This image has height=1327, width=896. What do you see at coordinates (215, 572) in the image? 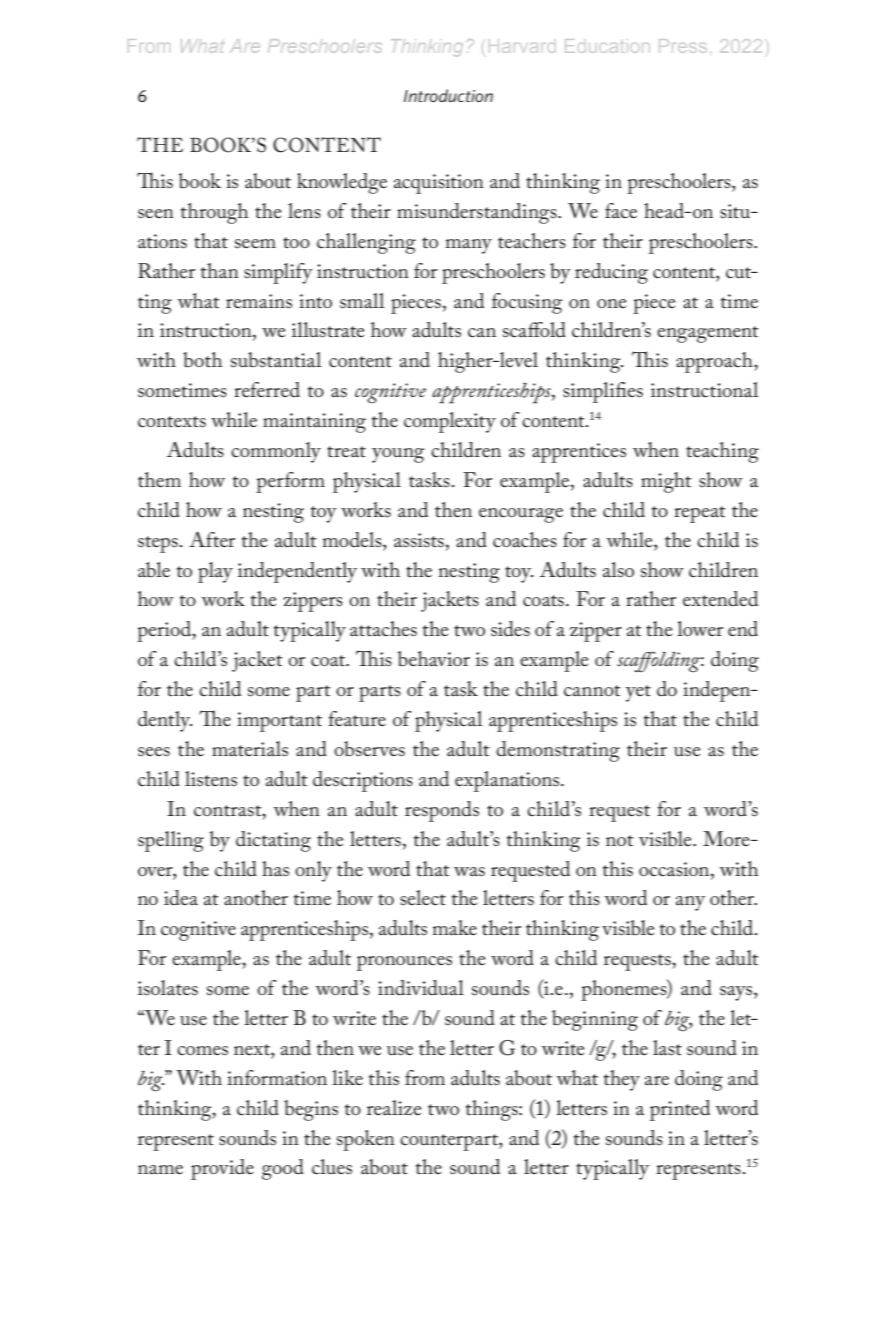
I see `play` at bounding box center [215, 572].
